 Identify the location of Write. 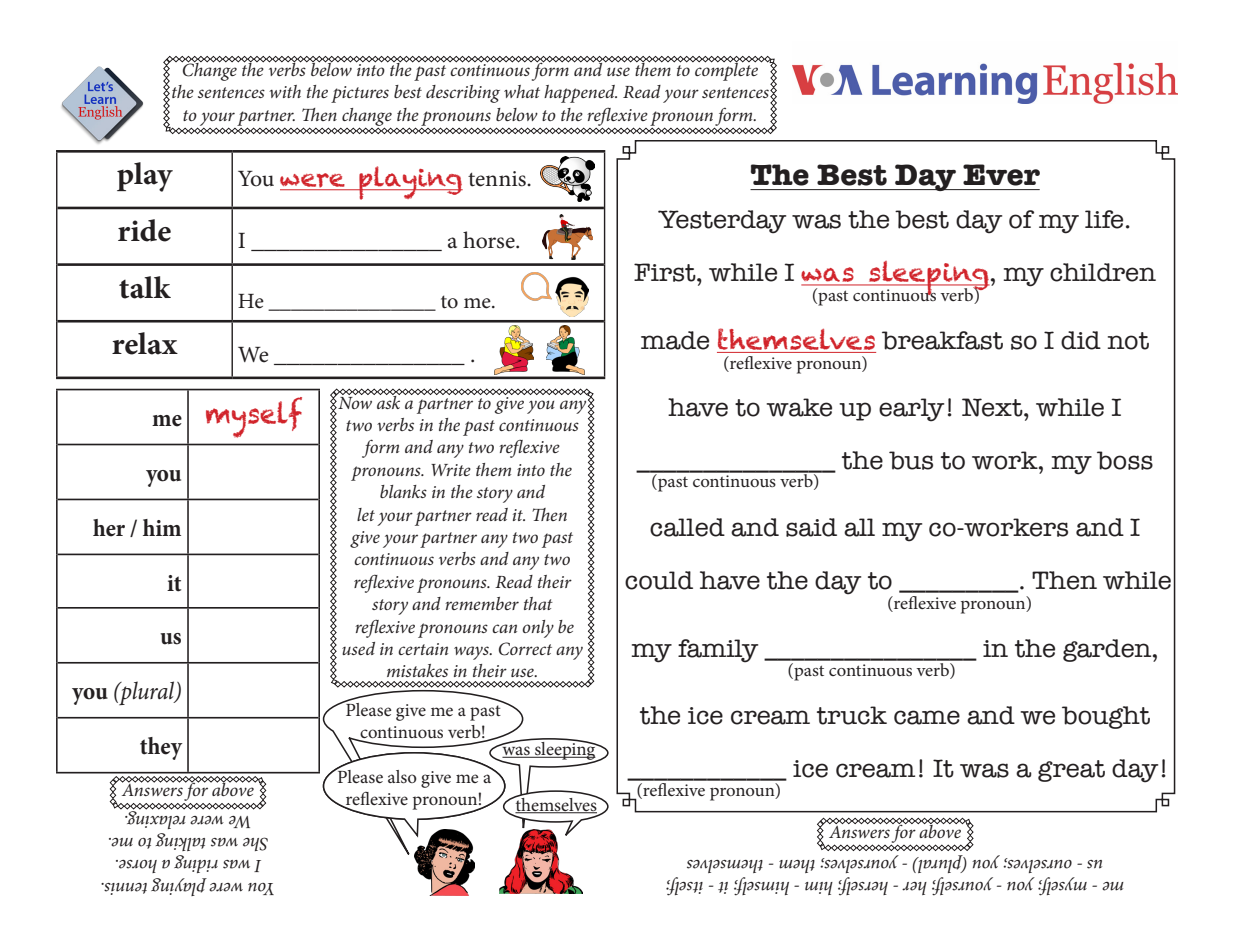
(451, 470).
